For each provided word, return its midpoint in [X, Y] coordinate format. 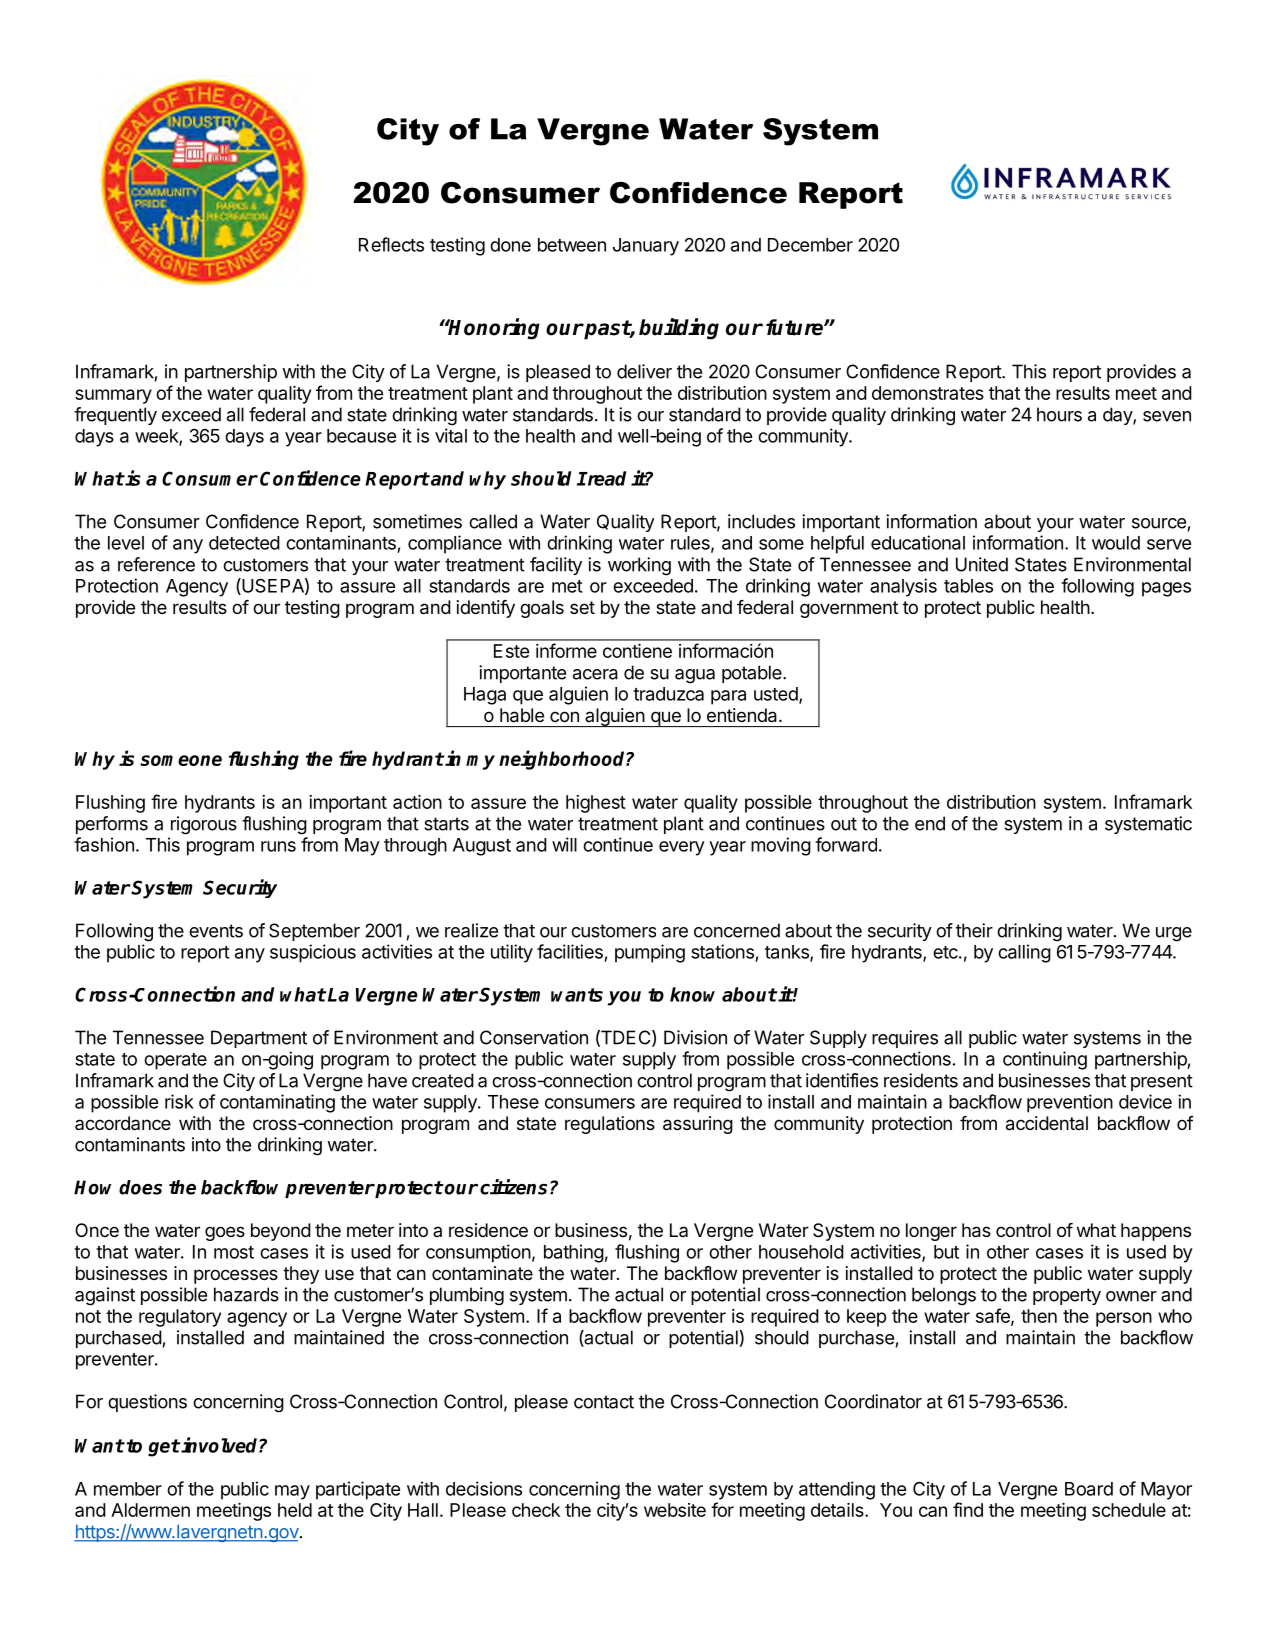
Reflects [391, 244]
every [682, 848]
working [639, 566]
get [164, 1448]
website [675, 1510]
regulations [610, 1125]
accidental [1047, 1123]
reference [156, 564]
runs [278, 846]
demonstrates [928, 393]
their [974, 930]
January [646, 247]
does [140, 1187]
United [982, 564]
